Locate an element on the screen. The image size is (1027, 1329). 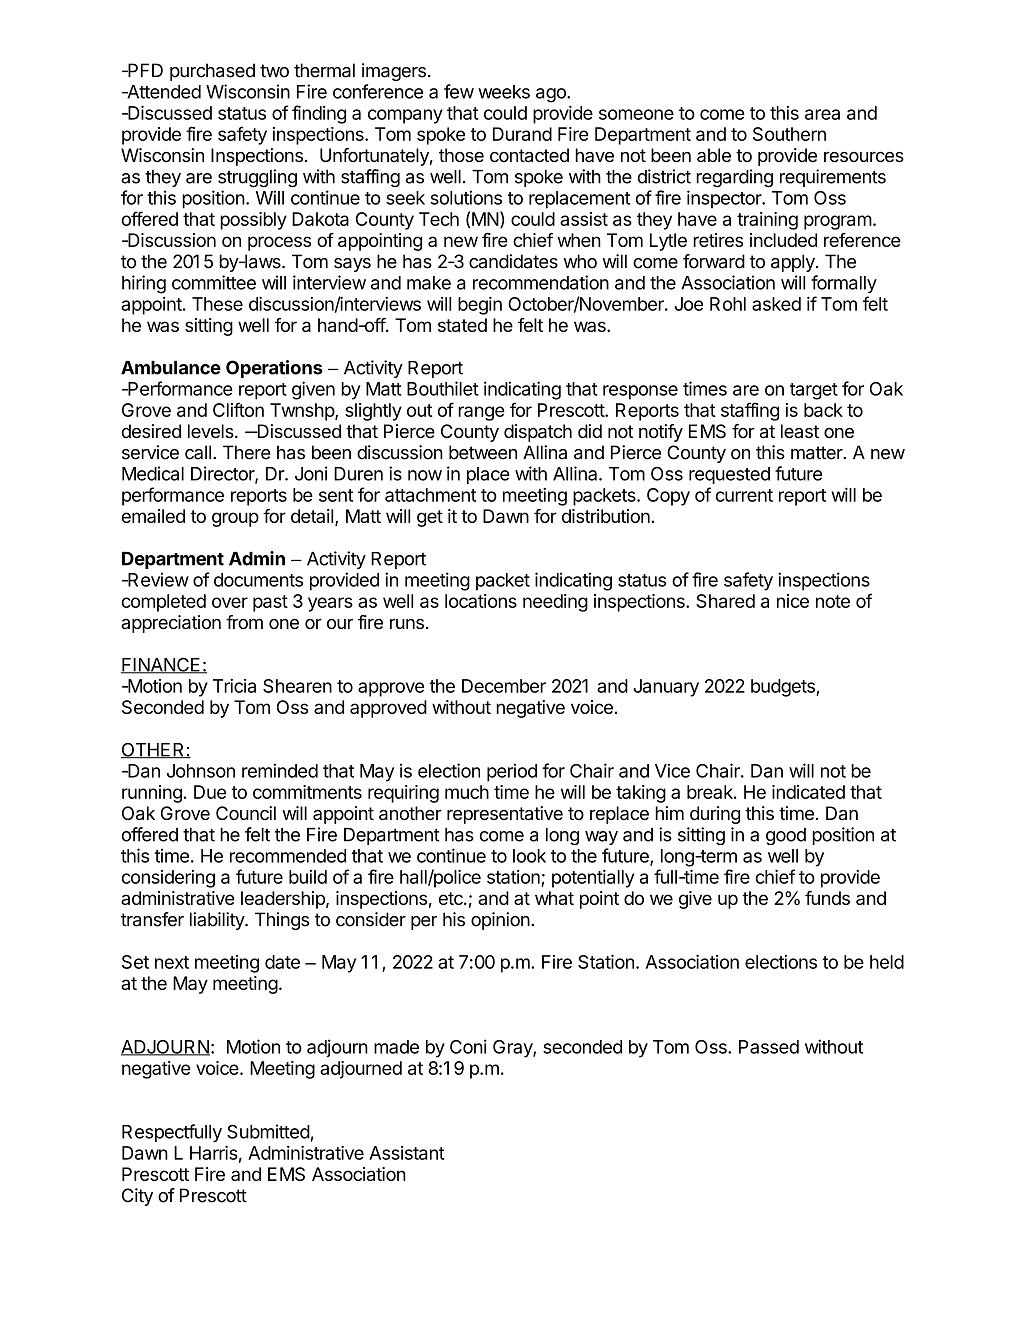
from is located at coordinates (244, 622).
